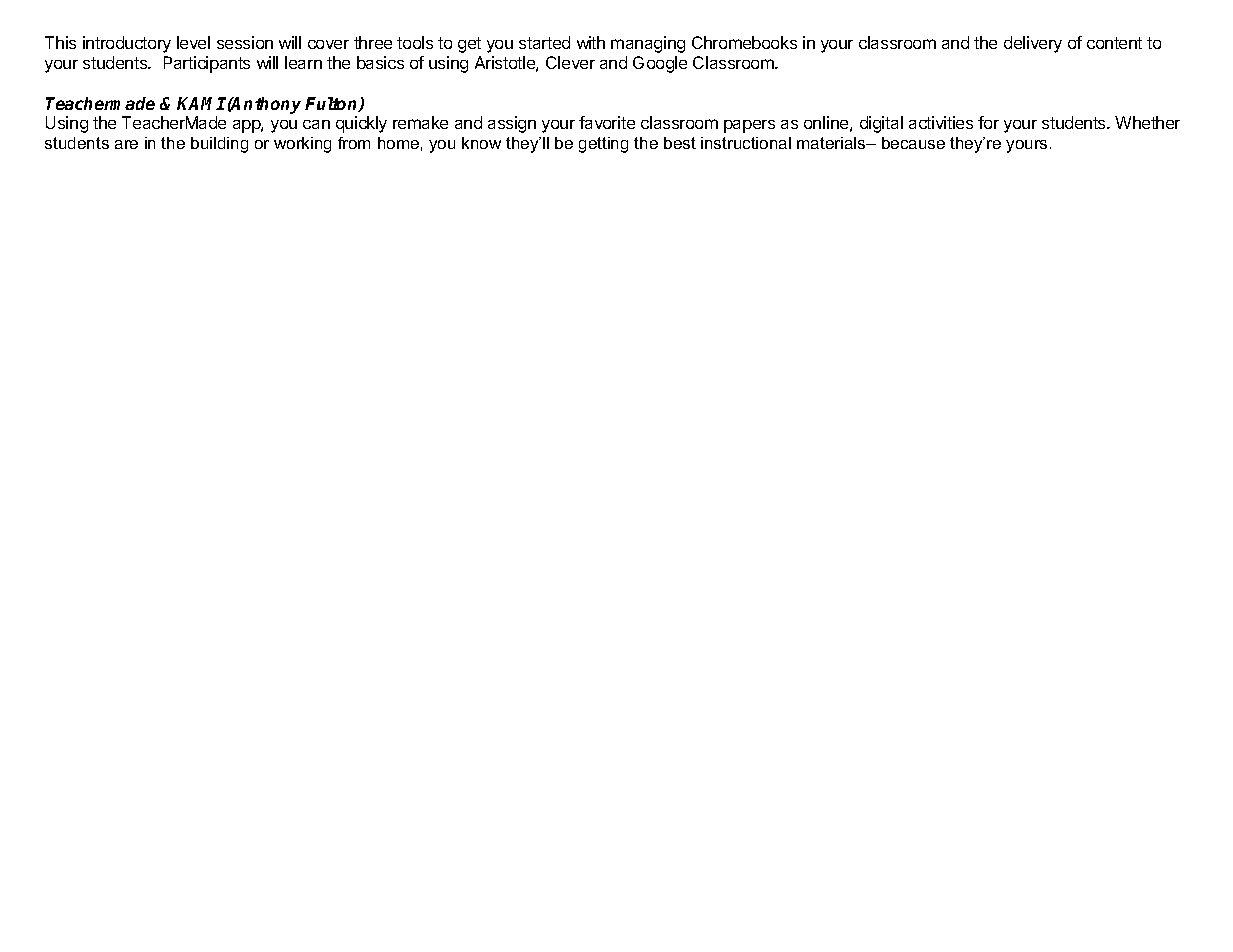 This screenshot has height=952, width=1233. What do you see at coordinates (1033, 44) in the screenshot?
I see `delivery` at bounding box center [1033, 44].
